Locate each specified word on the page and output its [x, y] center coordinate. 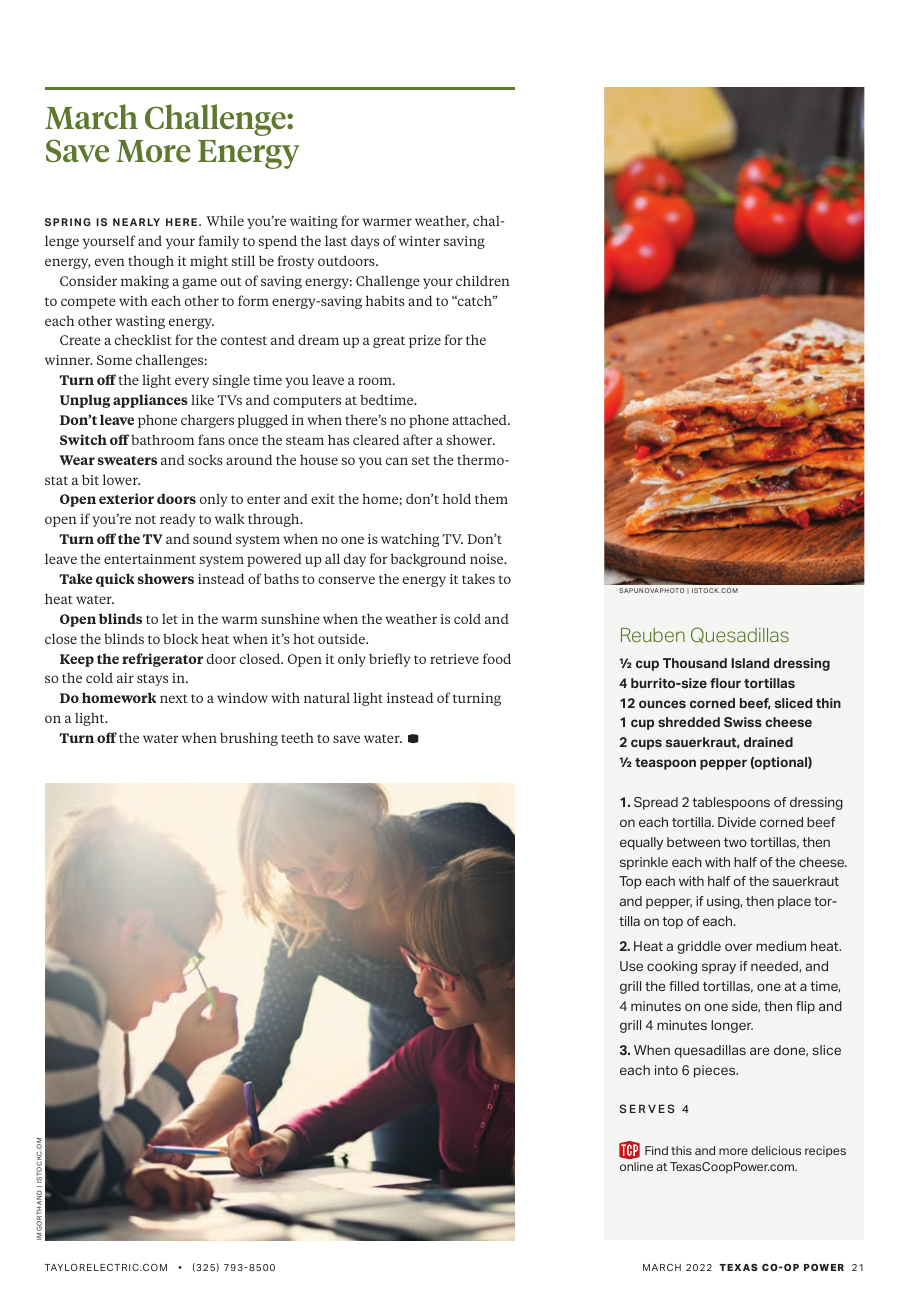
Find [656, 1150]
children [483, 280]
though [151, 262]
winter [419, 241]
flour [725, 683]
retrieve [454, 659]
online [636, 1166]
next [174, 698]
